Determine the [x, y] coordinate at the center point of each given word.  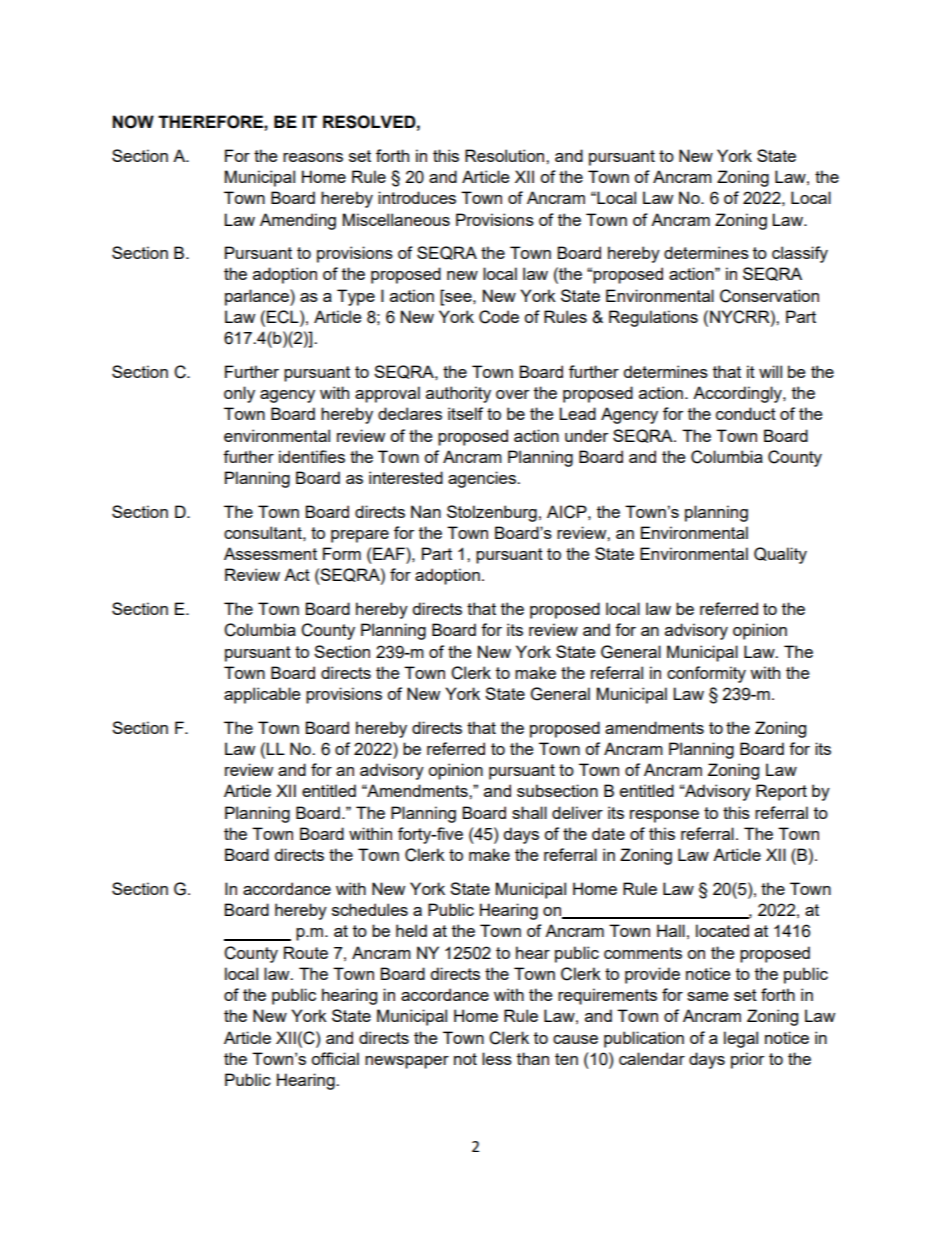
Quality [780, 555]
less [497, 1058]
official [335, 1058]
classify [800, 254]
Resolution [506, 155]
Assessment [270, 553]
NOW [133, 122]
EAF [390, 553]
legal [741, 1039]
